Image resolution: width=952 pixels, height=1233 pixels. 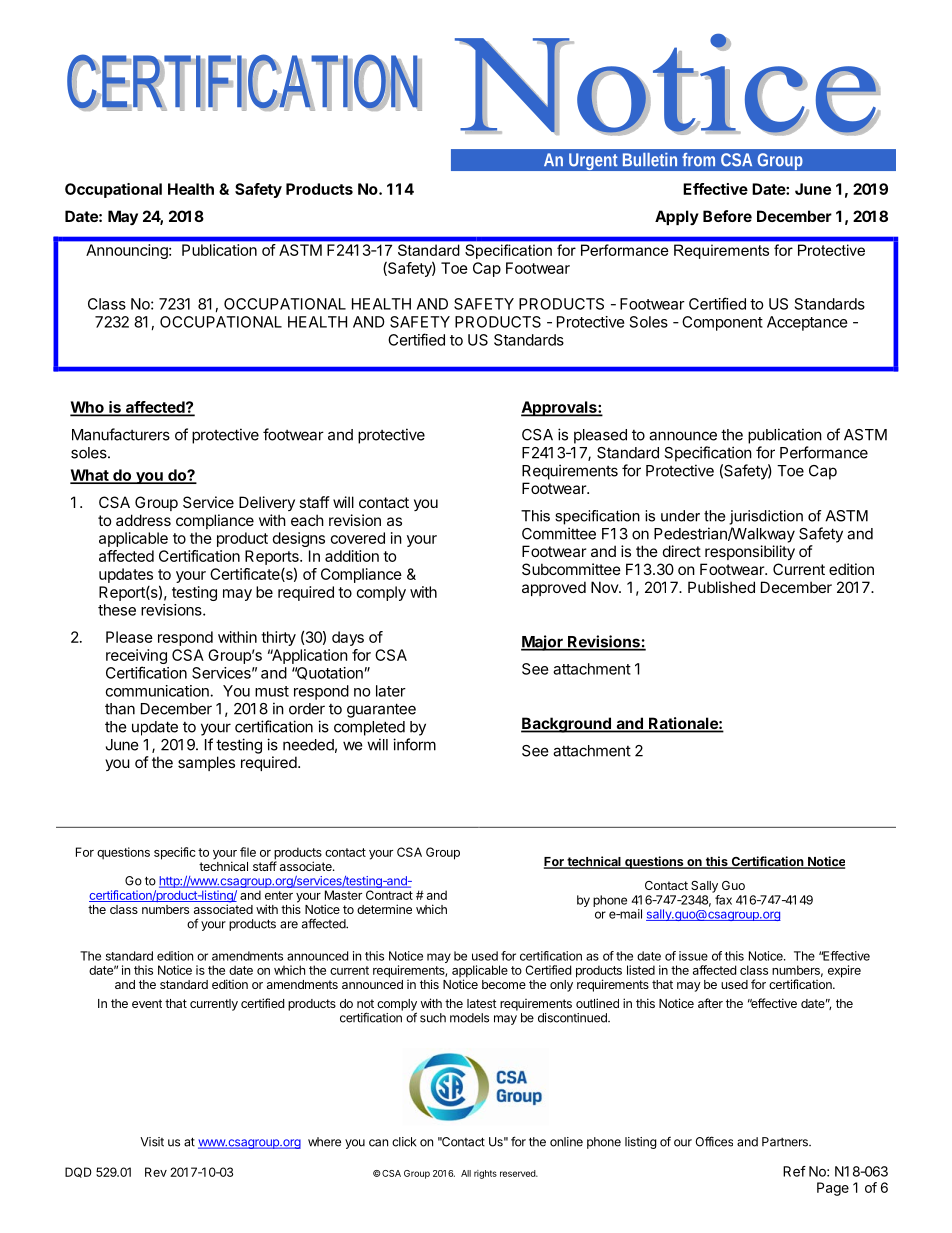 I want to click on Visit, so click(x=152, y=1142).
